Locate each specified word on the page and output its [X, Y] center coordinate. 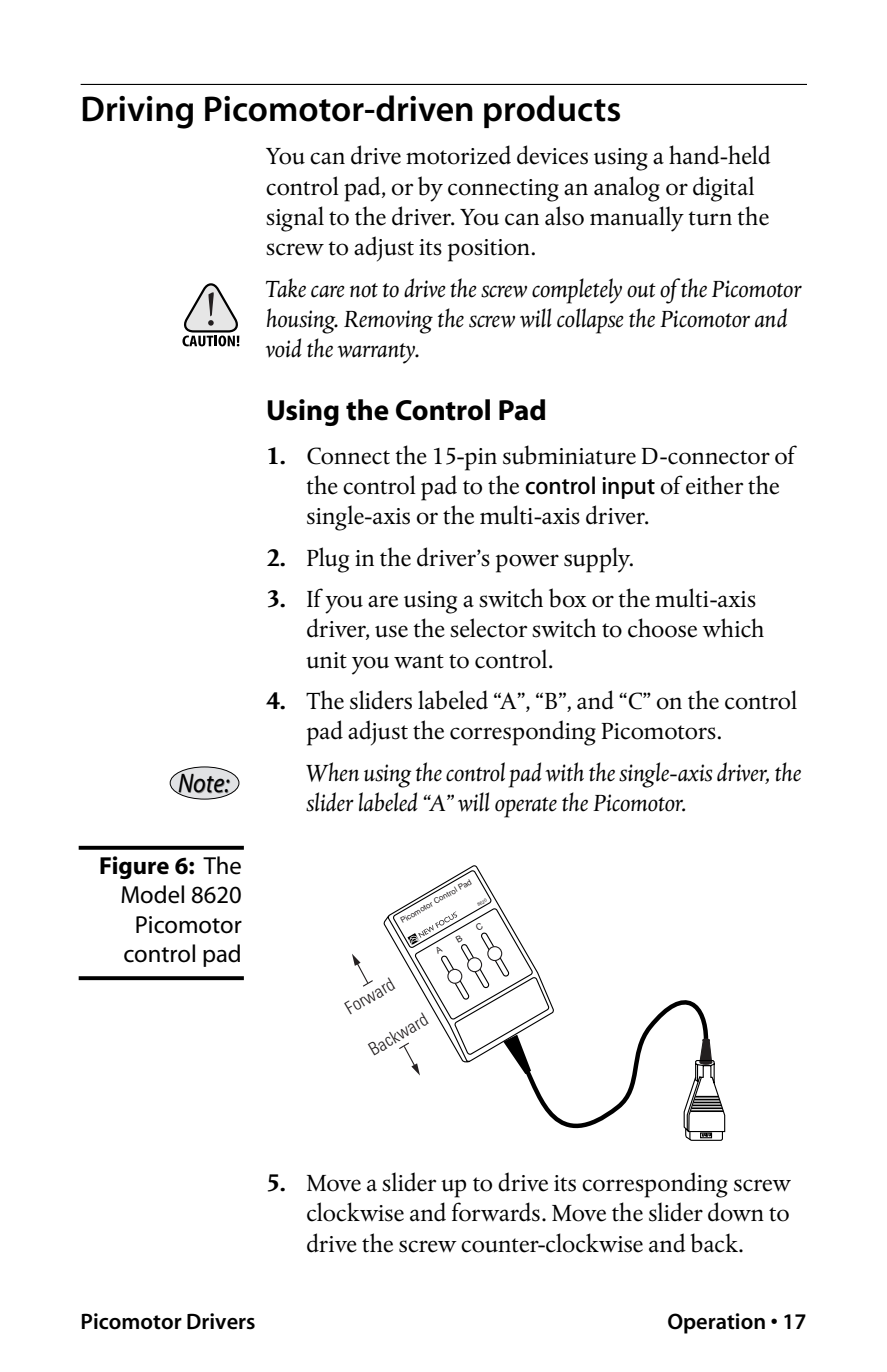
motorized [458, 155]
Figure [134, 867]
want [419, 661]
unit [326, 660]
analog [627, 189]
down [736, 1212]
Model [152, 894]
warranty [377, 353]
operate [526, 807]
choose [662, 628]
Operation [716, 1323]
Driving [137, 112]
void [283, 348]
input [628, 488]
